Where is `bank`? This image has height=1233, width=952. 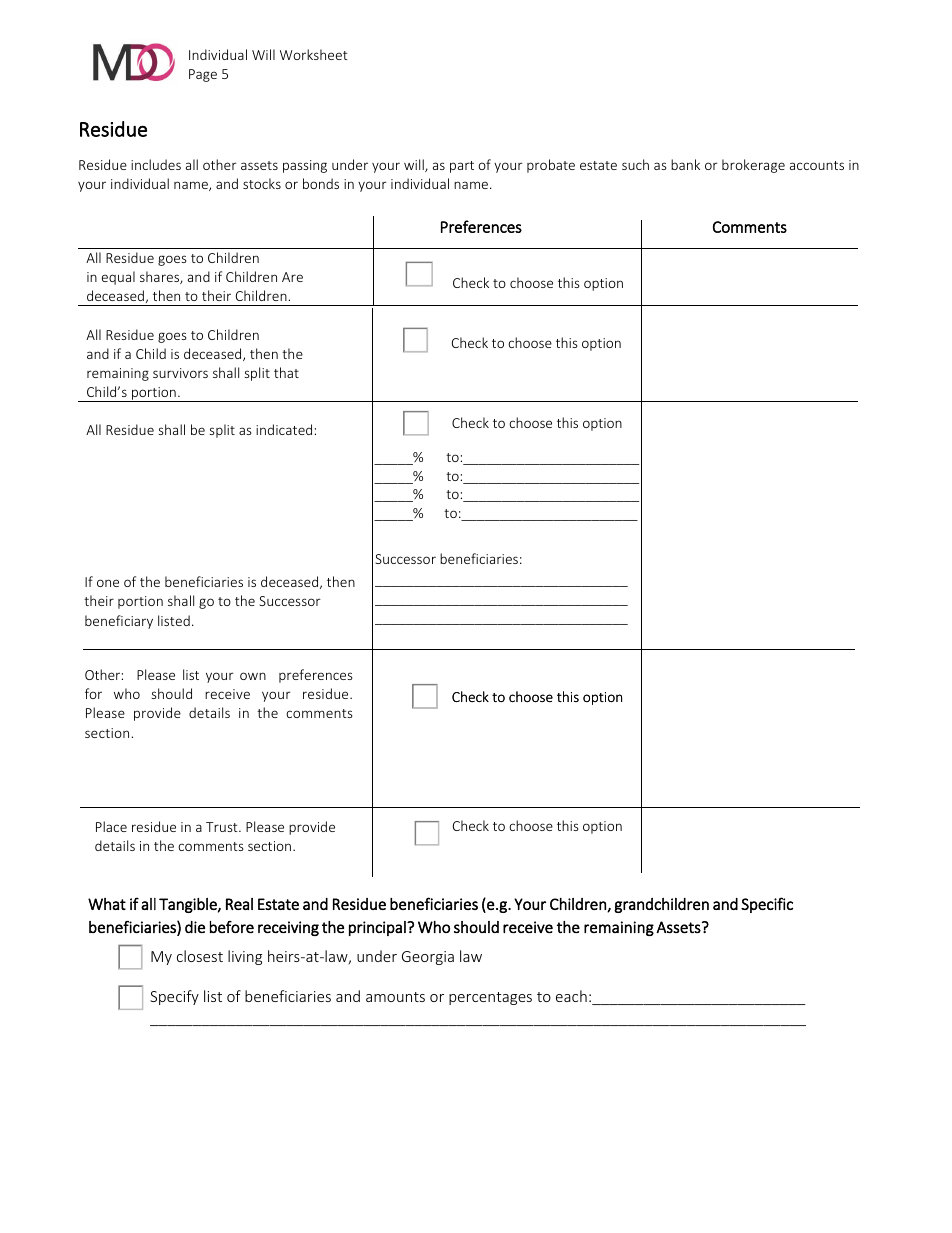
bank is located at coordinates (685, 164).
